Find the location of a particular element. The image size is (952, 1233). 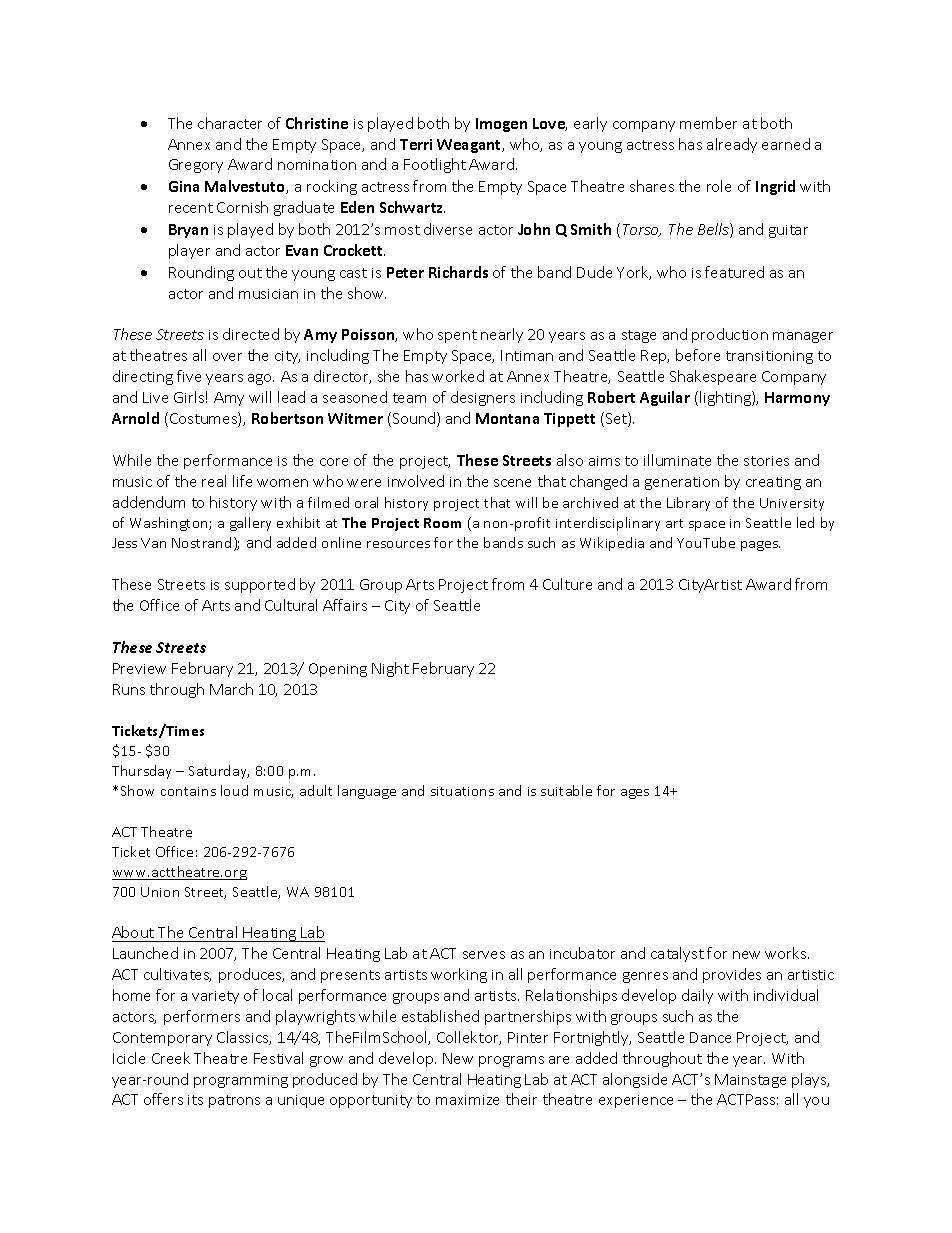

situations is located at coordinates (462, 791).
